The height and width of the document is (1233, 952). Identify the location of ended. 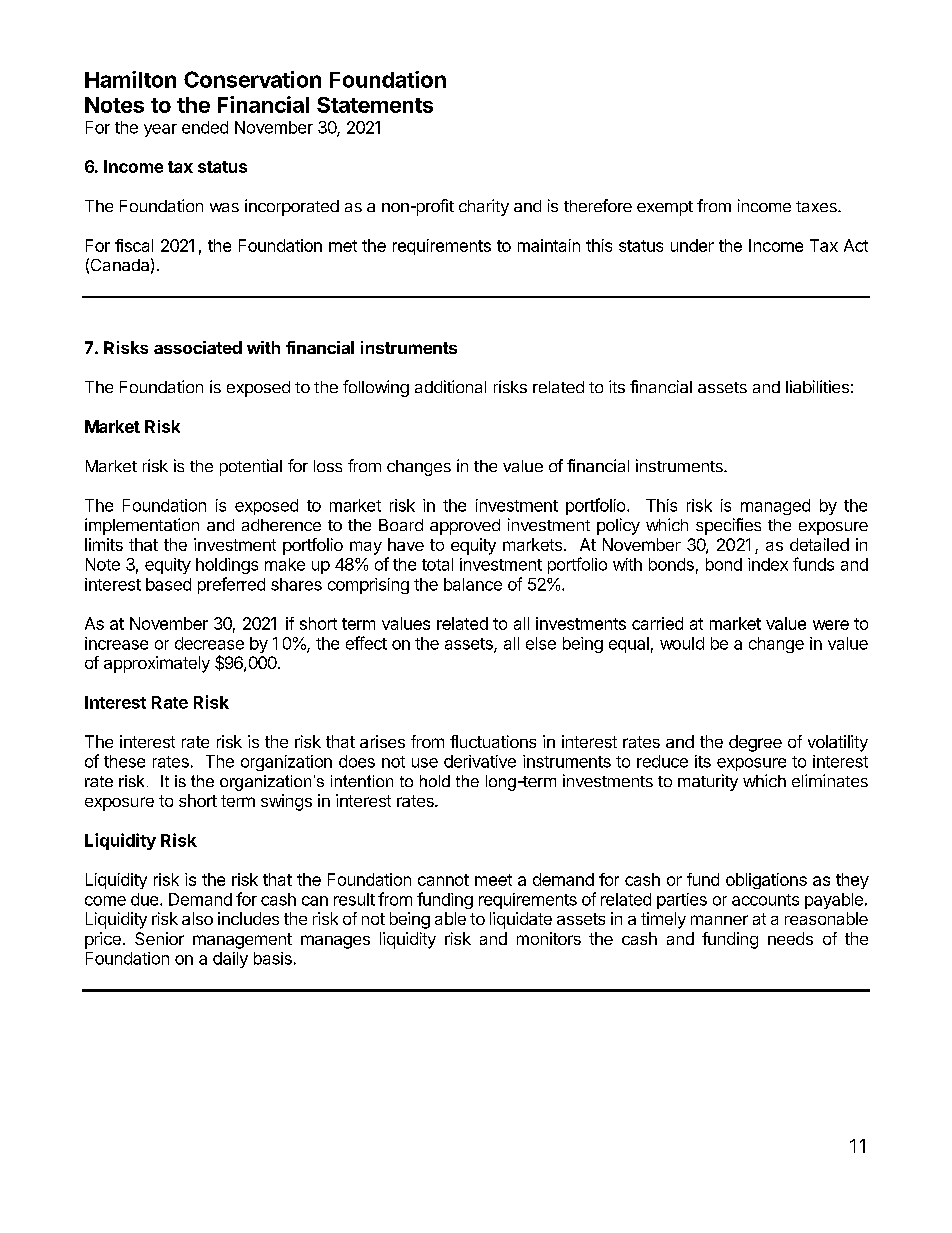
(205, 127).
